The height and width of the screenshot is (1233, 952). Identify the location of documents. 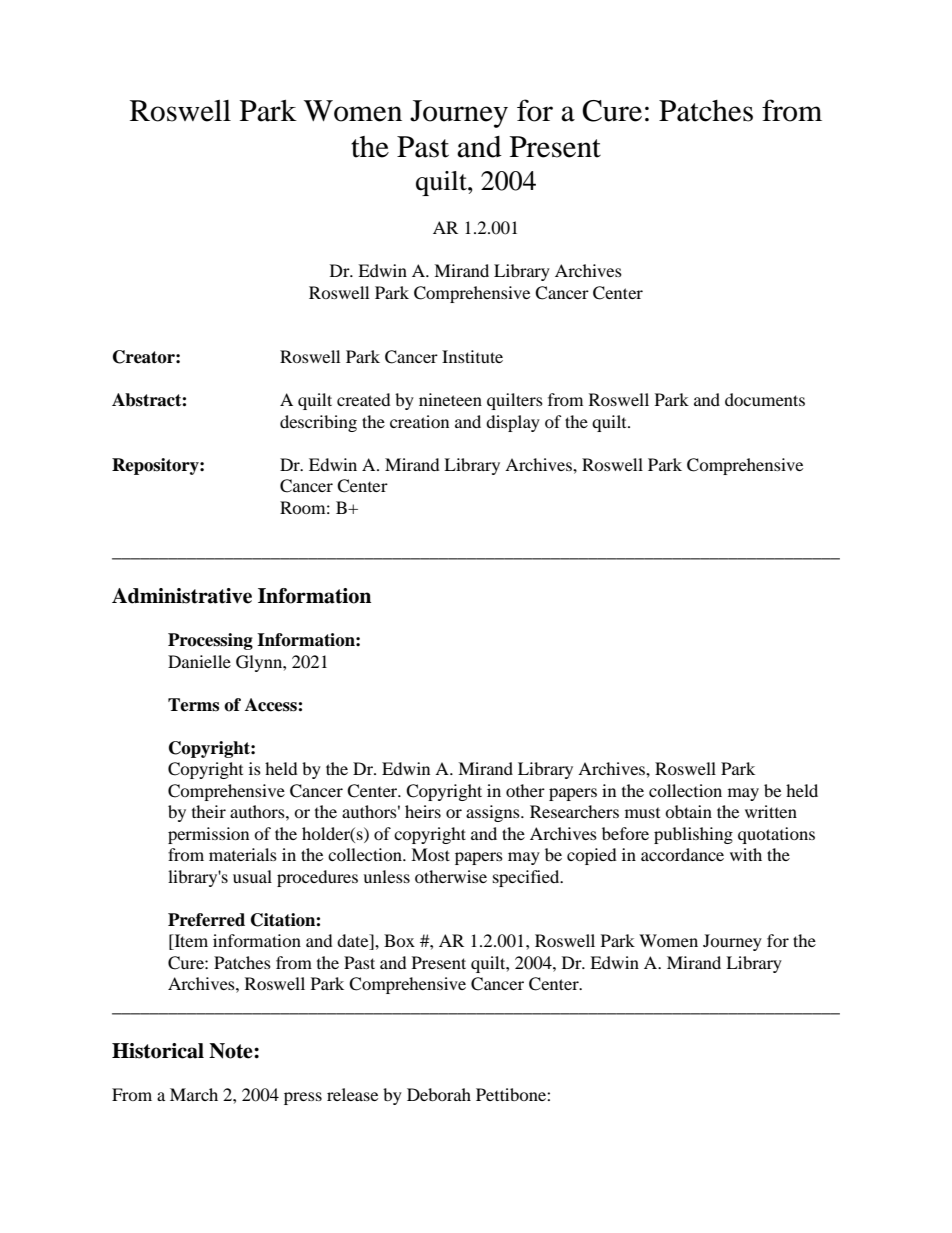
(765, 399).
